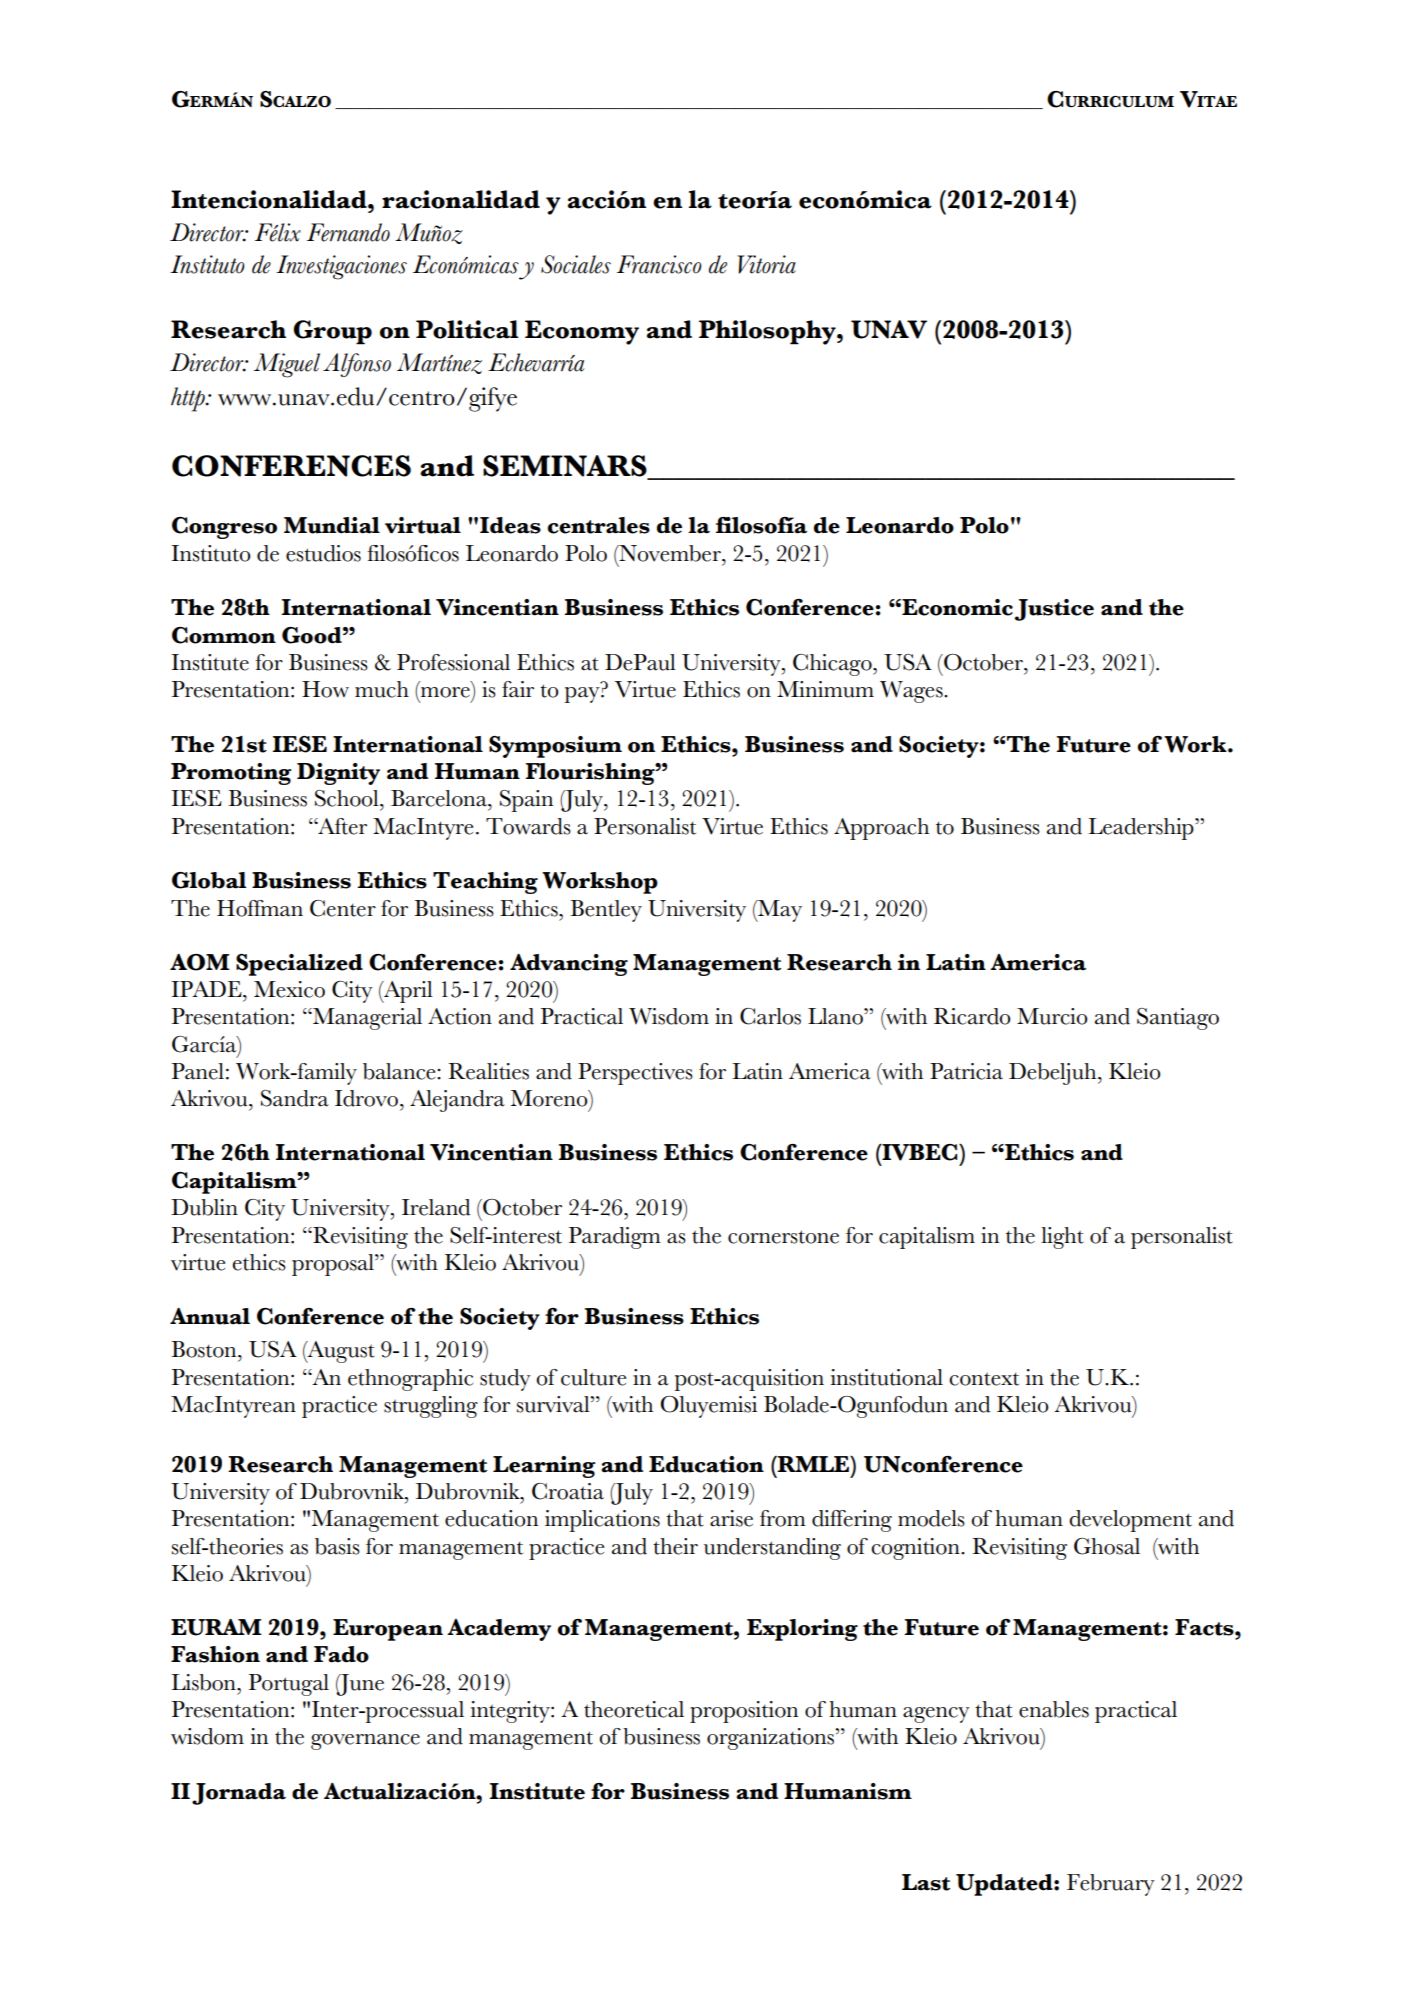 Image resolution: width=1414 pixels, height=2002 pixels. Describe the element at coordinates (659, 264) in the screenshot. I see `Francisco` at that location.
